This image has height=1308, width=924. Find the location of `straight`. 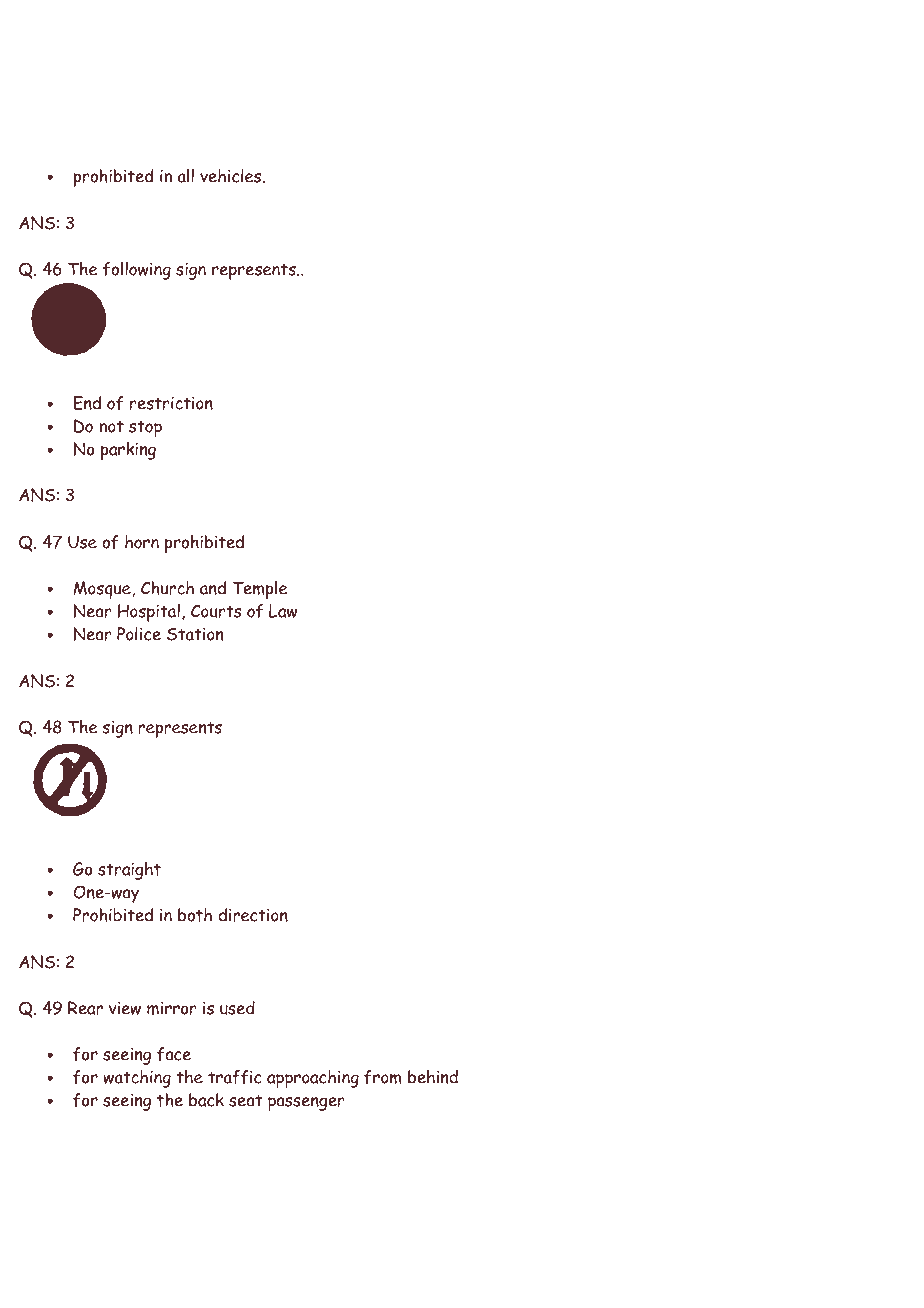

straight is located at coordinates (129, 871).
